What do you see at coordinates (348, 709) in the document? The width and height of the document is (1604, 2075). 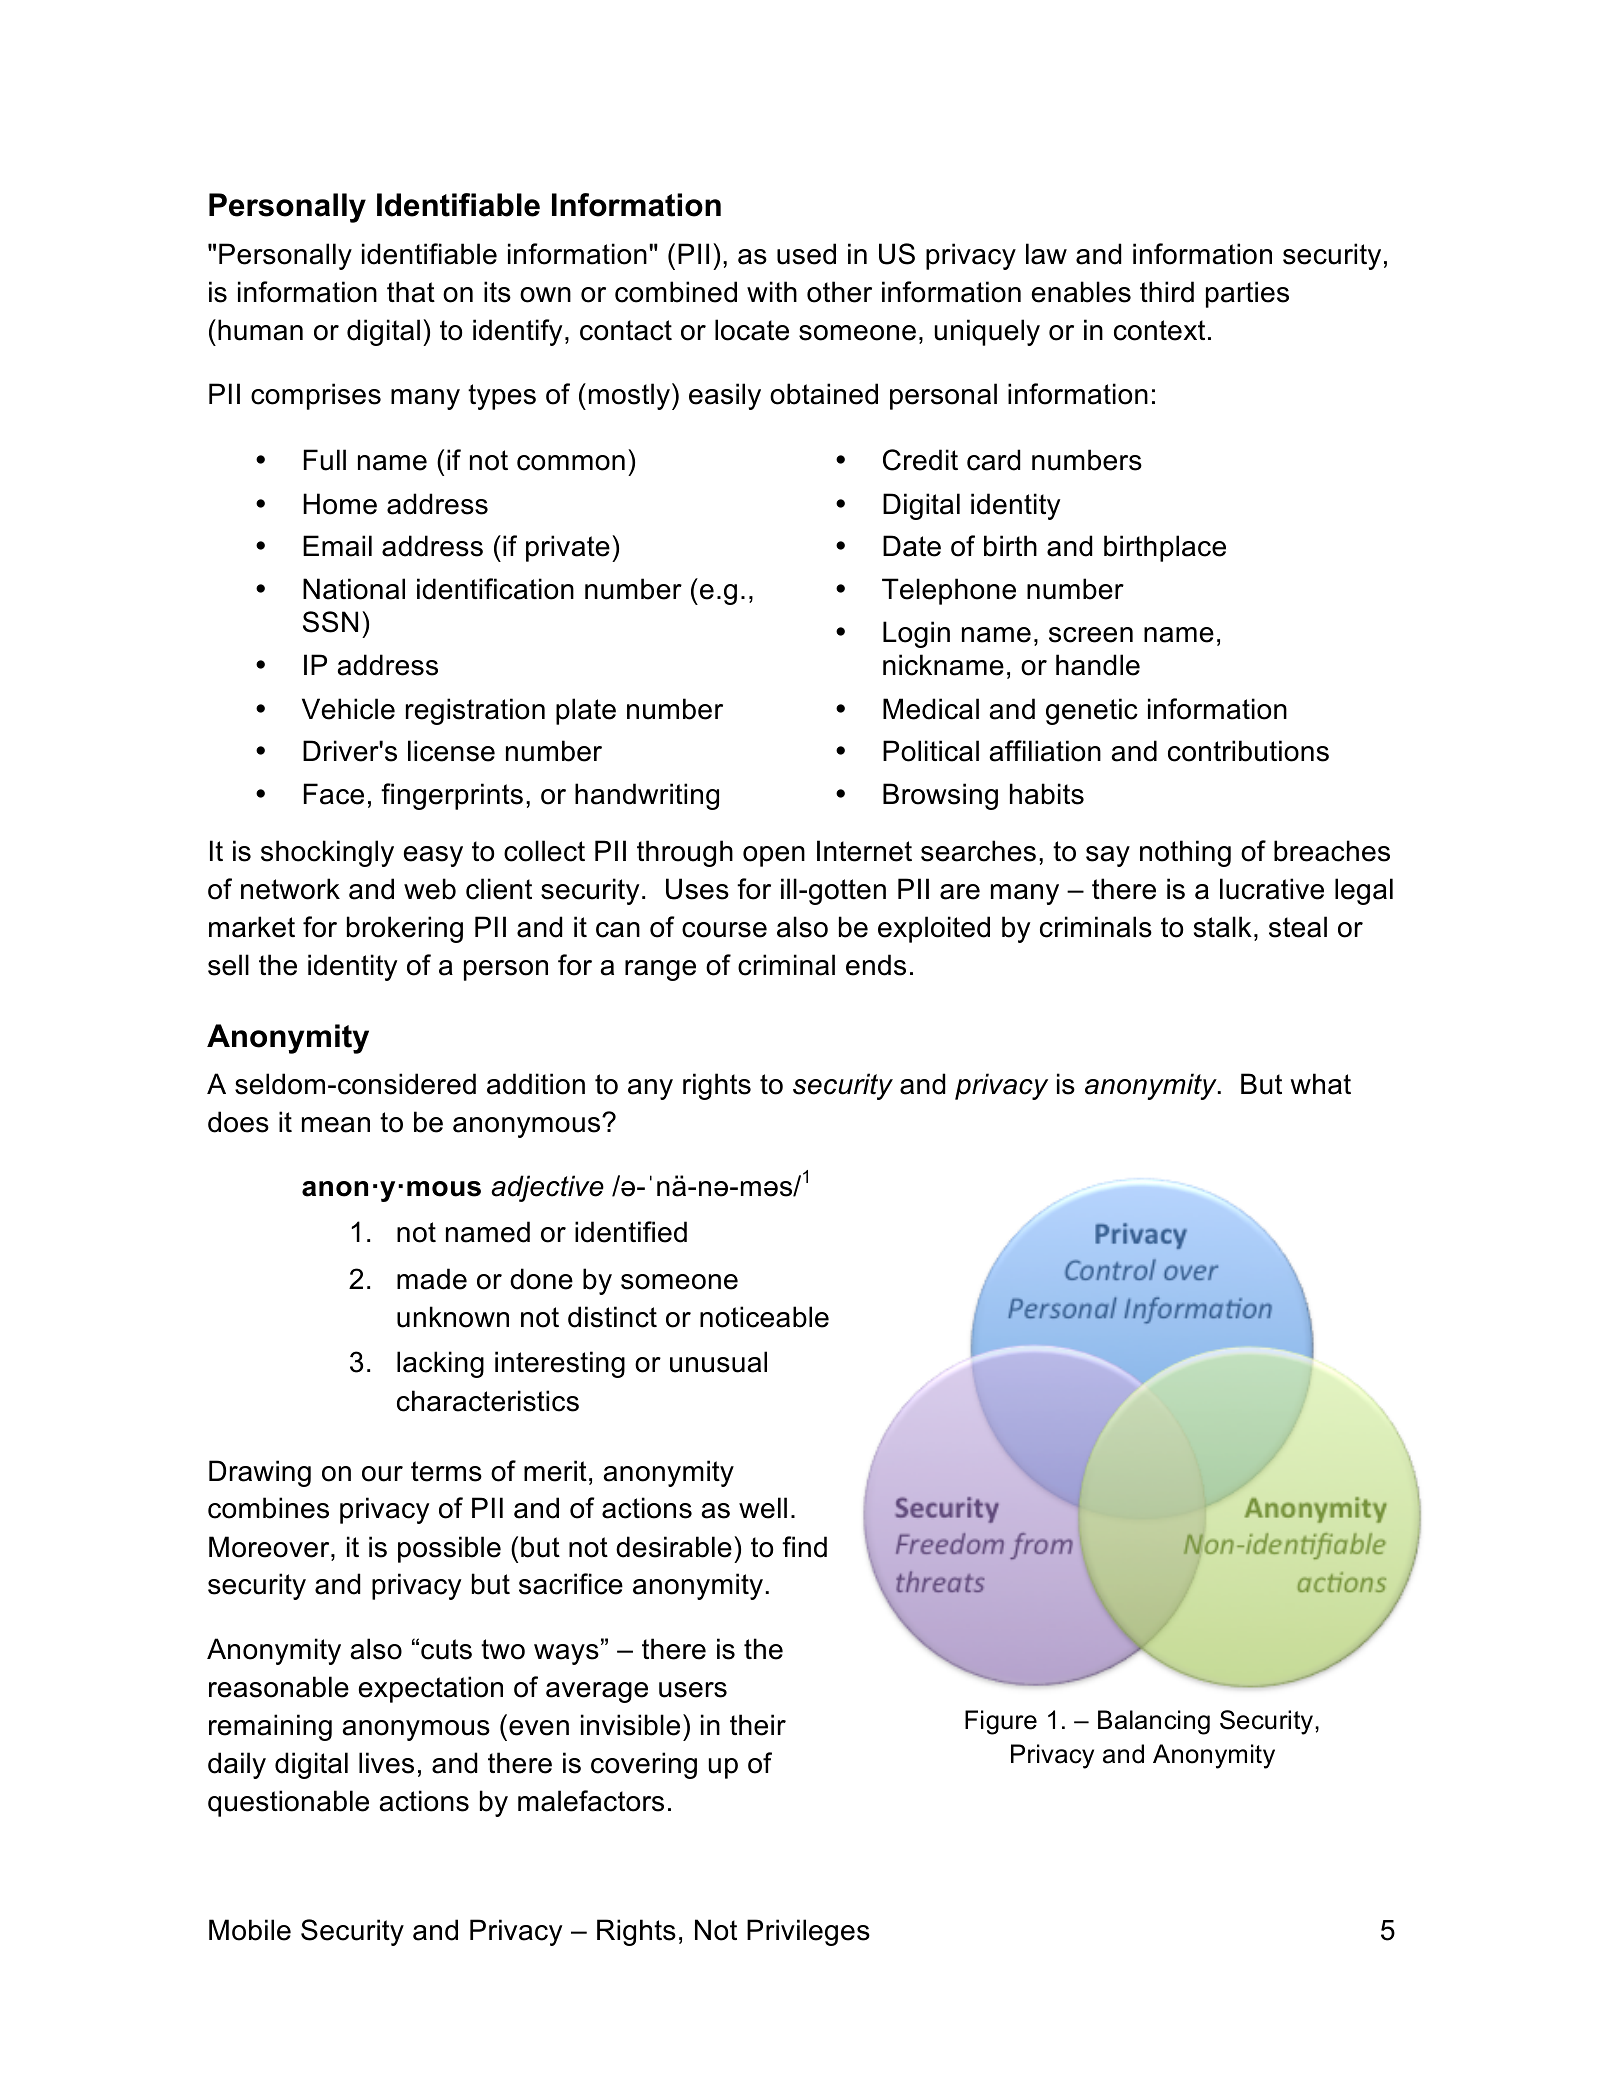 I see `Vehicle` at bounding box center [348, 709].
